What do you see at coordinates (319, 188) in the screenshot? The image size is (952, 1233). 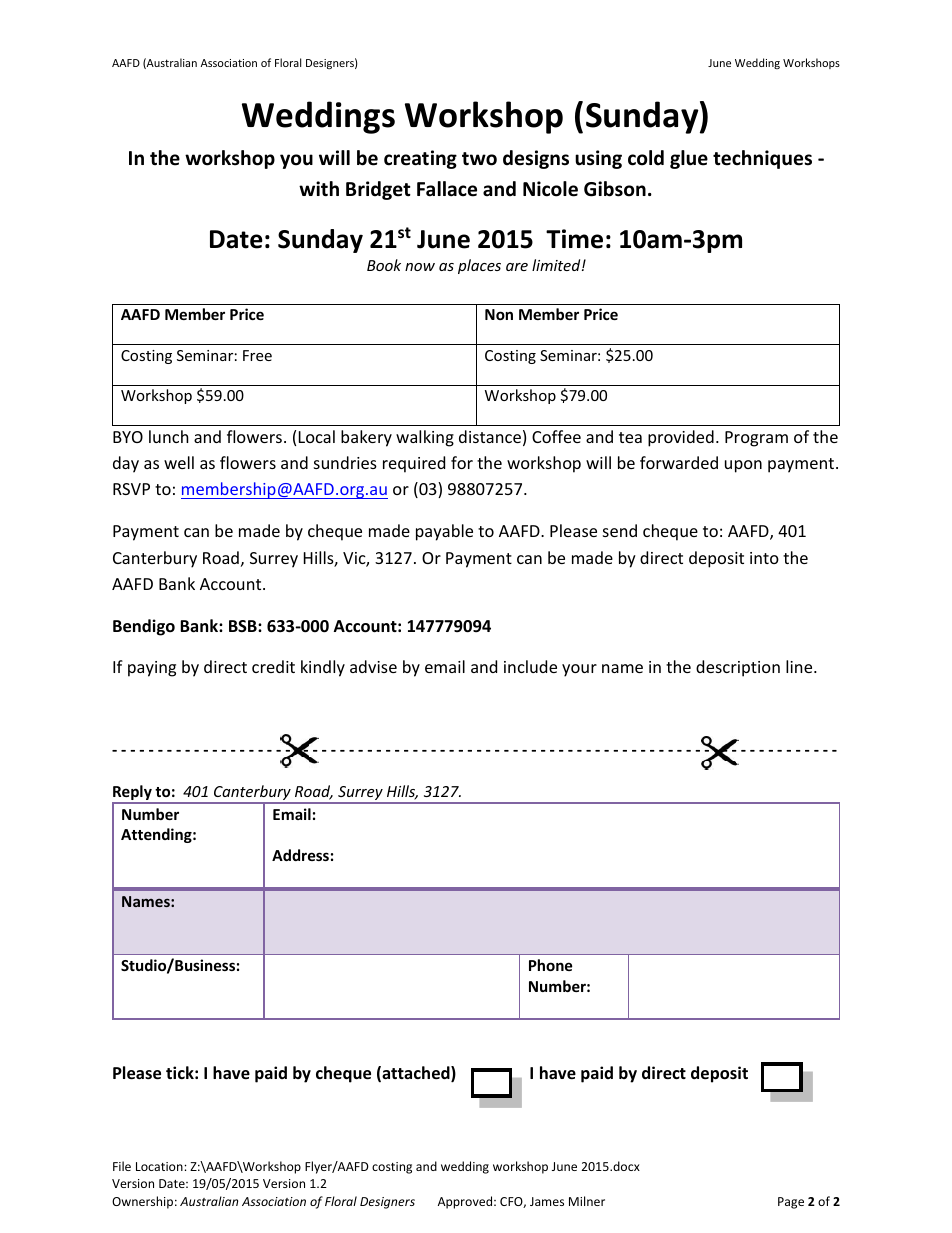 I see `with` at bounding box center [319, 188].
